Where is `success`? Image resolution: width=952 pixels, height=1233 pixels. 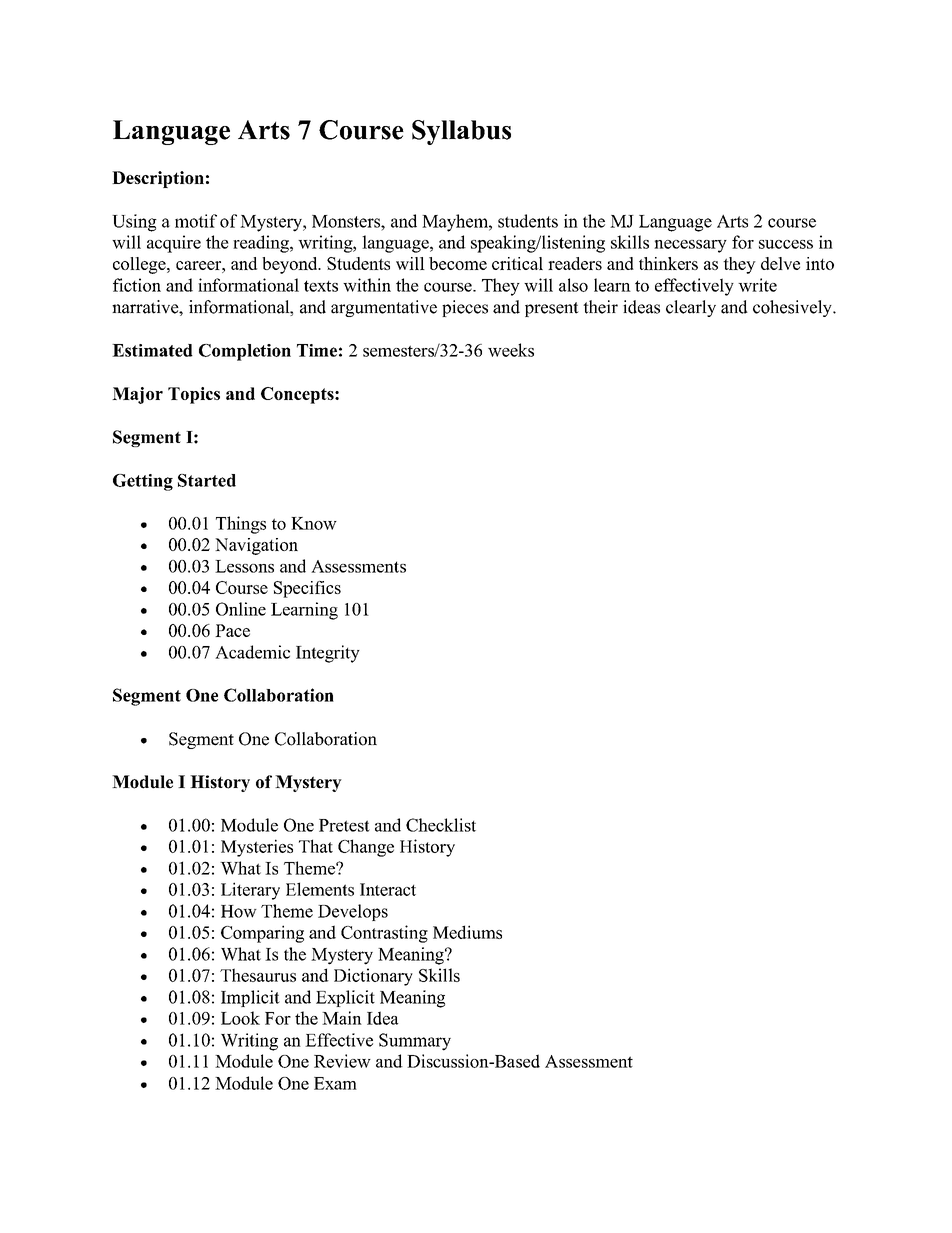
success is located at coordinates (786, 244).
